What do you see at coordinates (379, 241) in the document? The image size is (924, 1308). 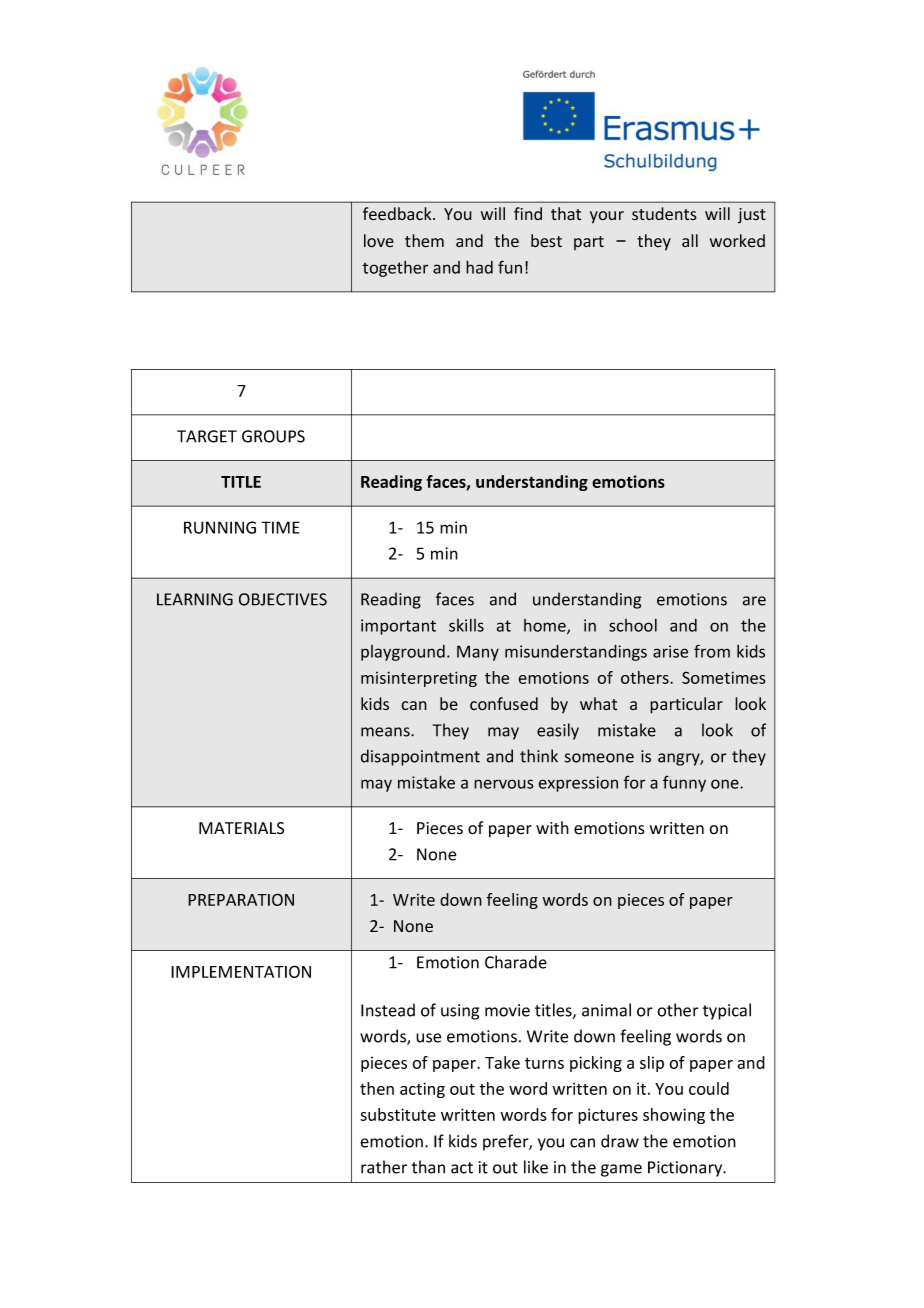 I see `love` at bounding box center [379, 241].
